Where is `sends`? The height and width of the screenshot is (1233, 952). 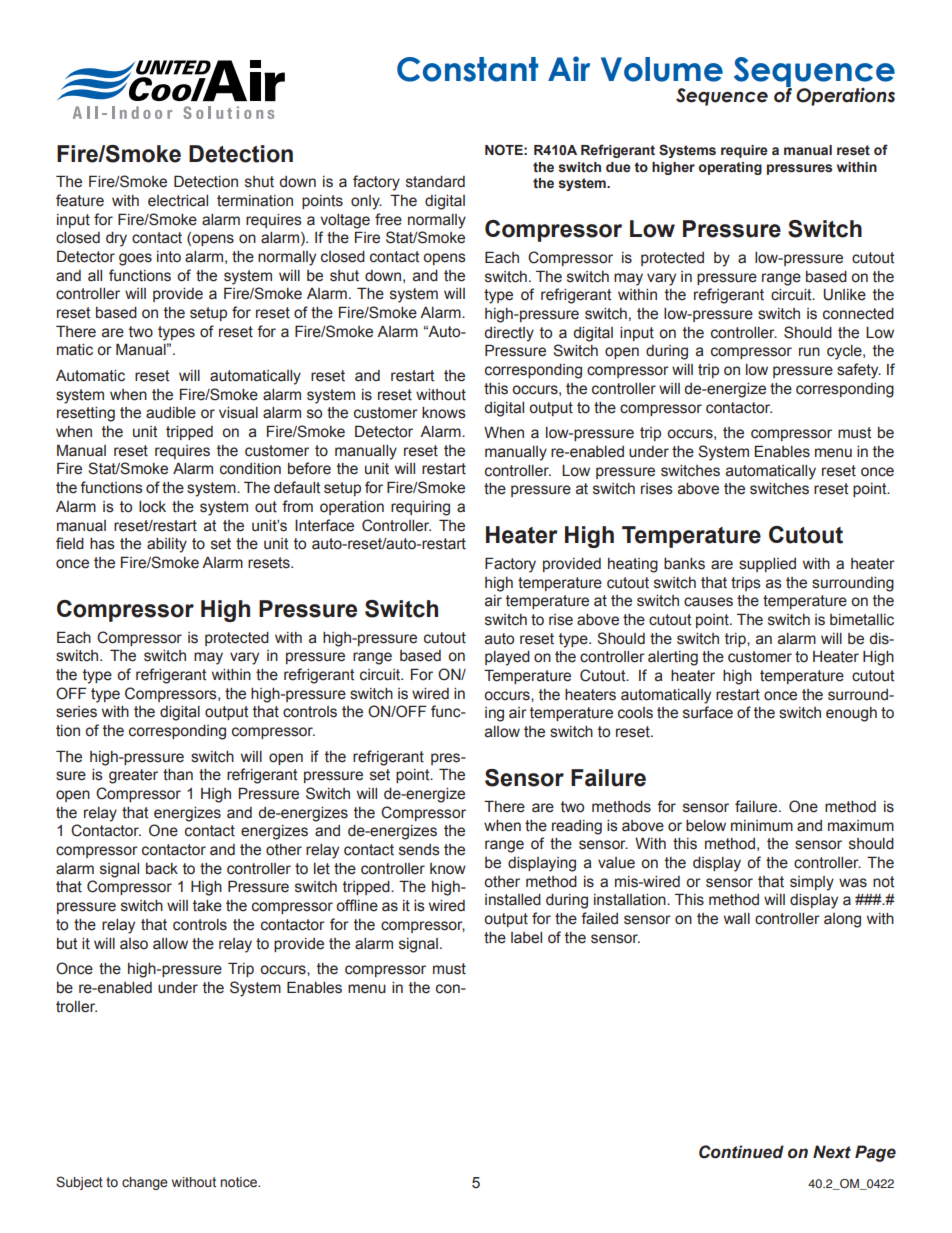
sends is located at coordinates (419, 850).
